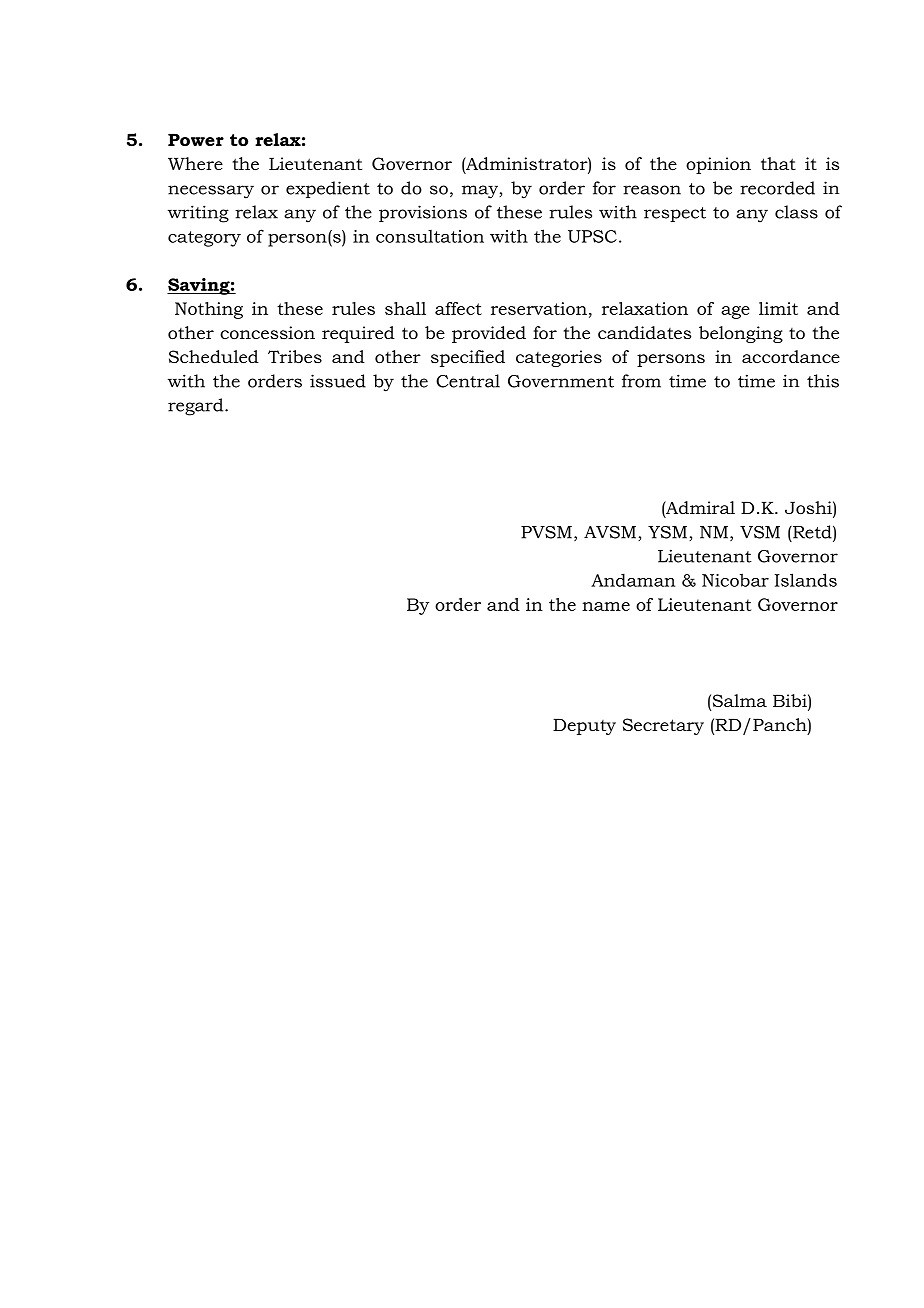  Describe the element at coordinates (823, 381) in the screenshot. I see `this` at that location.
